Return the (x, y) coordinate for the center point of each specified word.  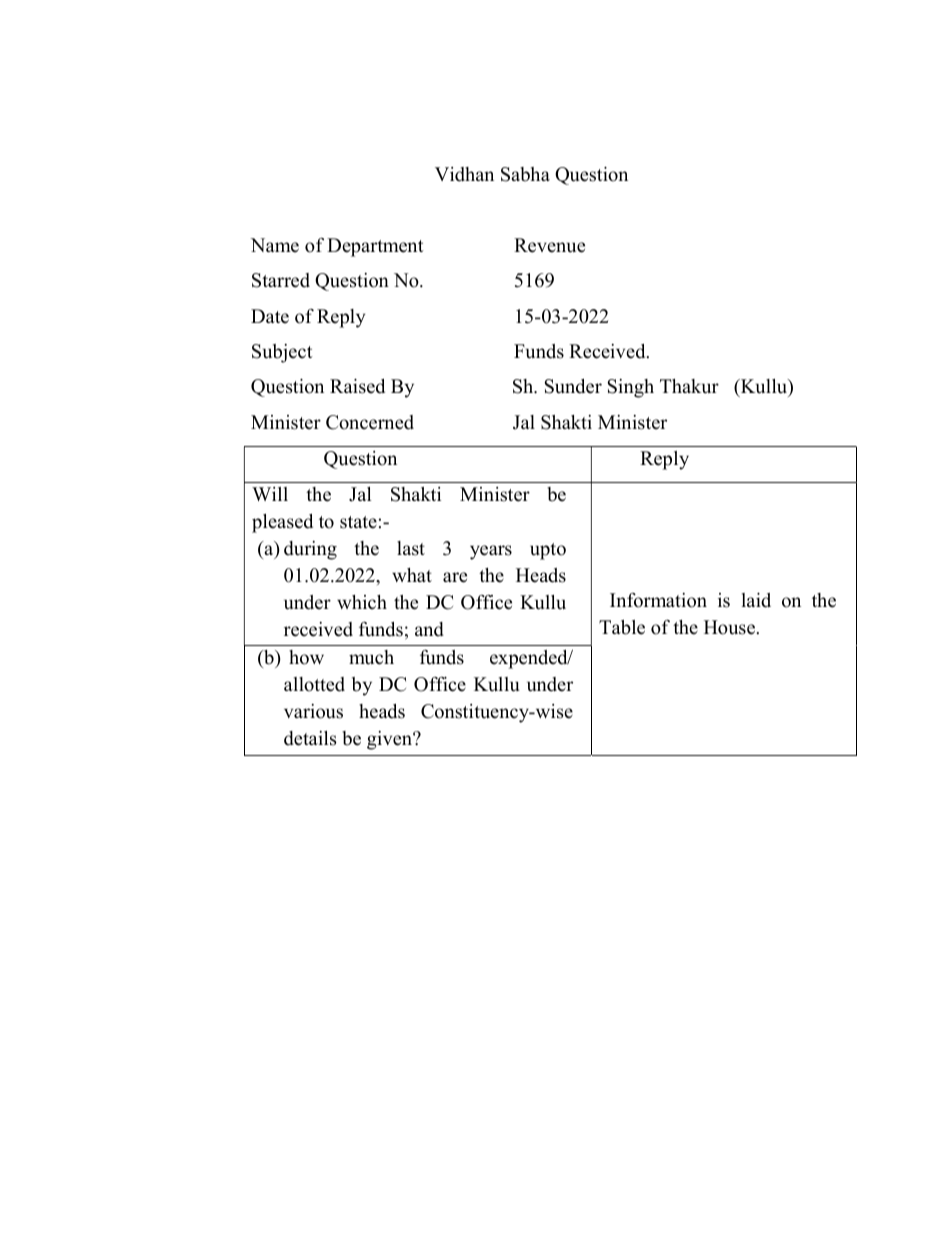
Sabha (525, 174)
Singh (630, 388)
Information (658, 600)
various (313, 711)
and (429, 629)
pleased (282, 523)
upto (548, 551)
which (362, 602)
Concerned (370, 422)
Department (375, 247)
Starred (281, 280)
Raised (357, 386)
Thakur (689, 386)
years (491, 552)
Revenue (549, 245)
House (731, 627)
